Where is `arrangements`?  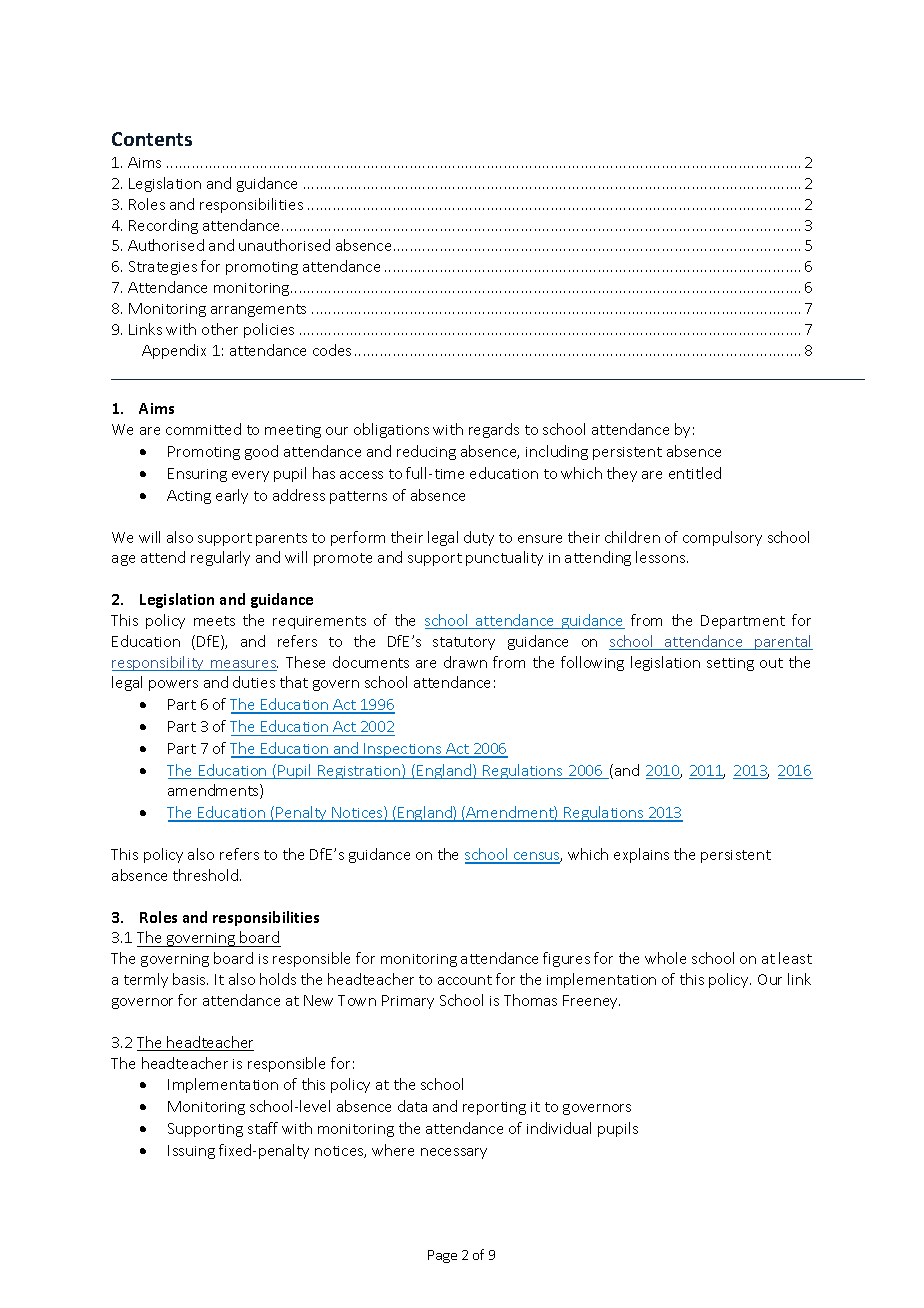
arrangements is located at coordinates (258, 310).
